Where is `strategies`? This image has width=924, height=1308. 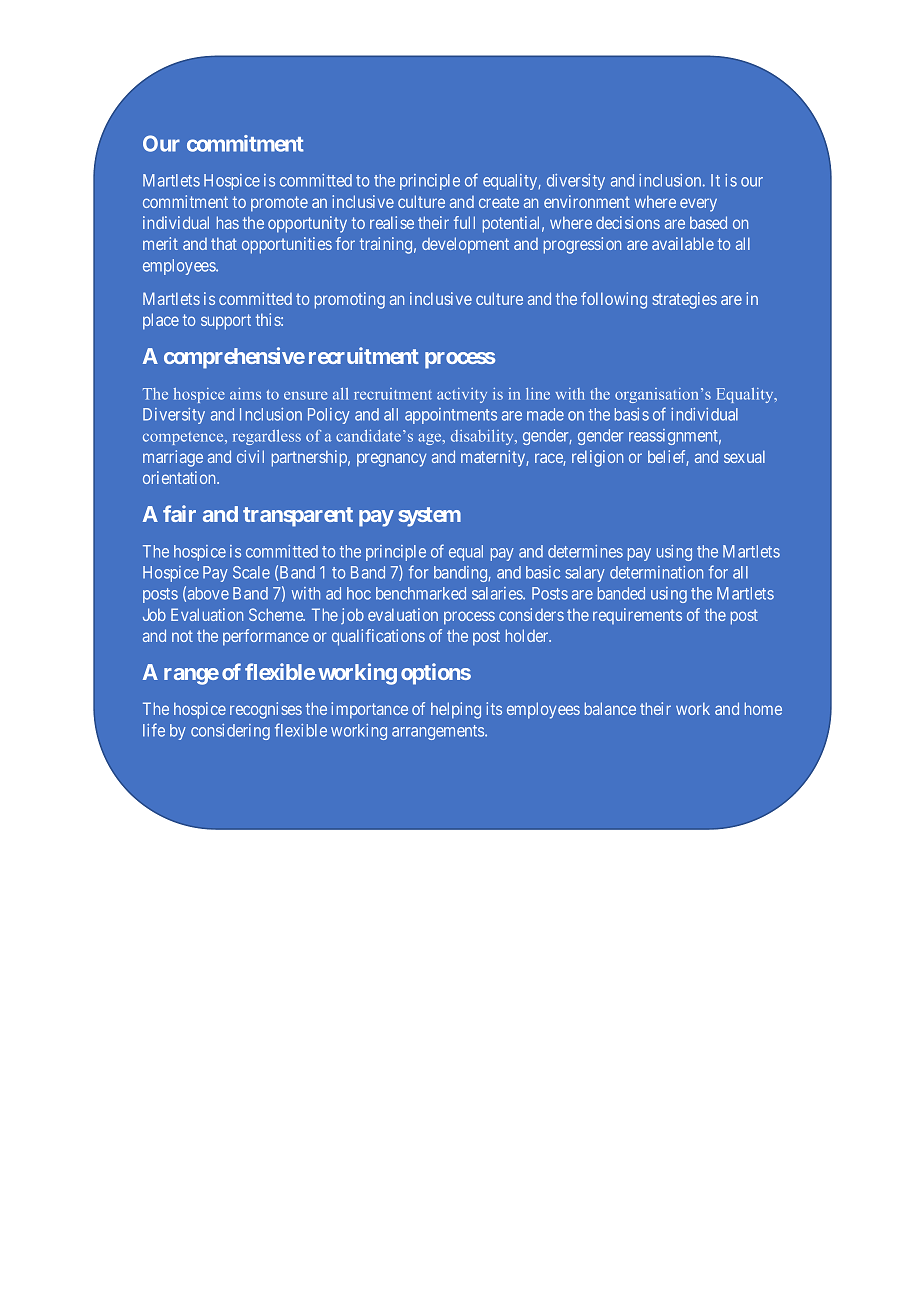 strategies is located at coordinates (684, 300).
